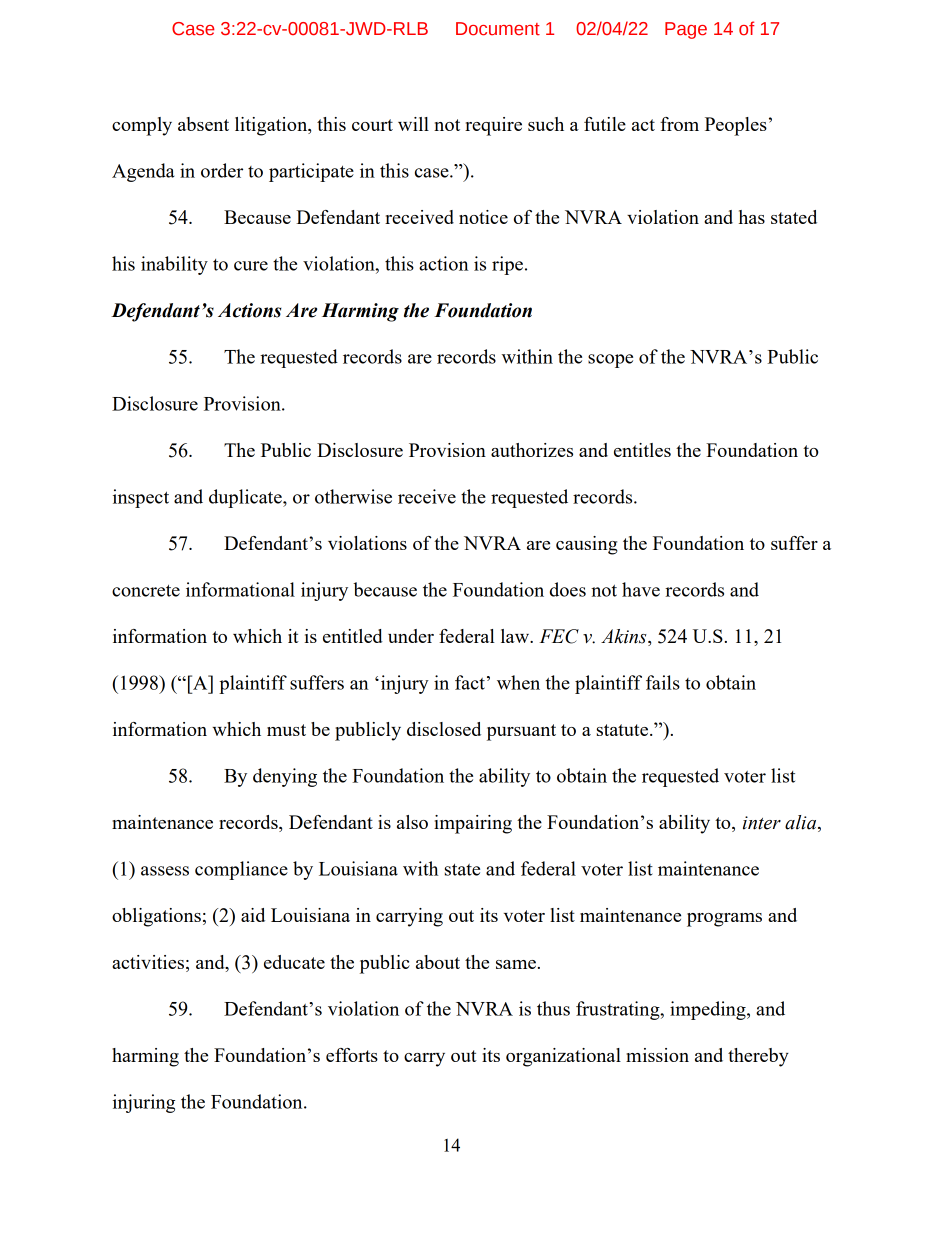 This image has height=1233, width=952. I want to click on Page, so click(686, 30).
